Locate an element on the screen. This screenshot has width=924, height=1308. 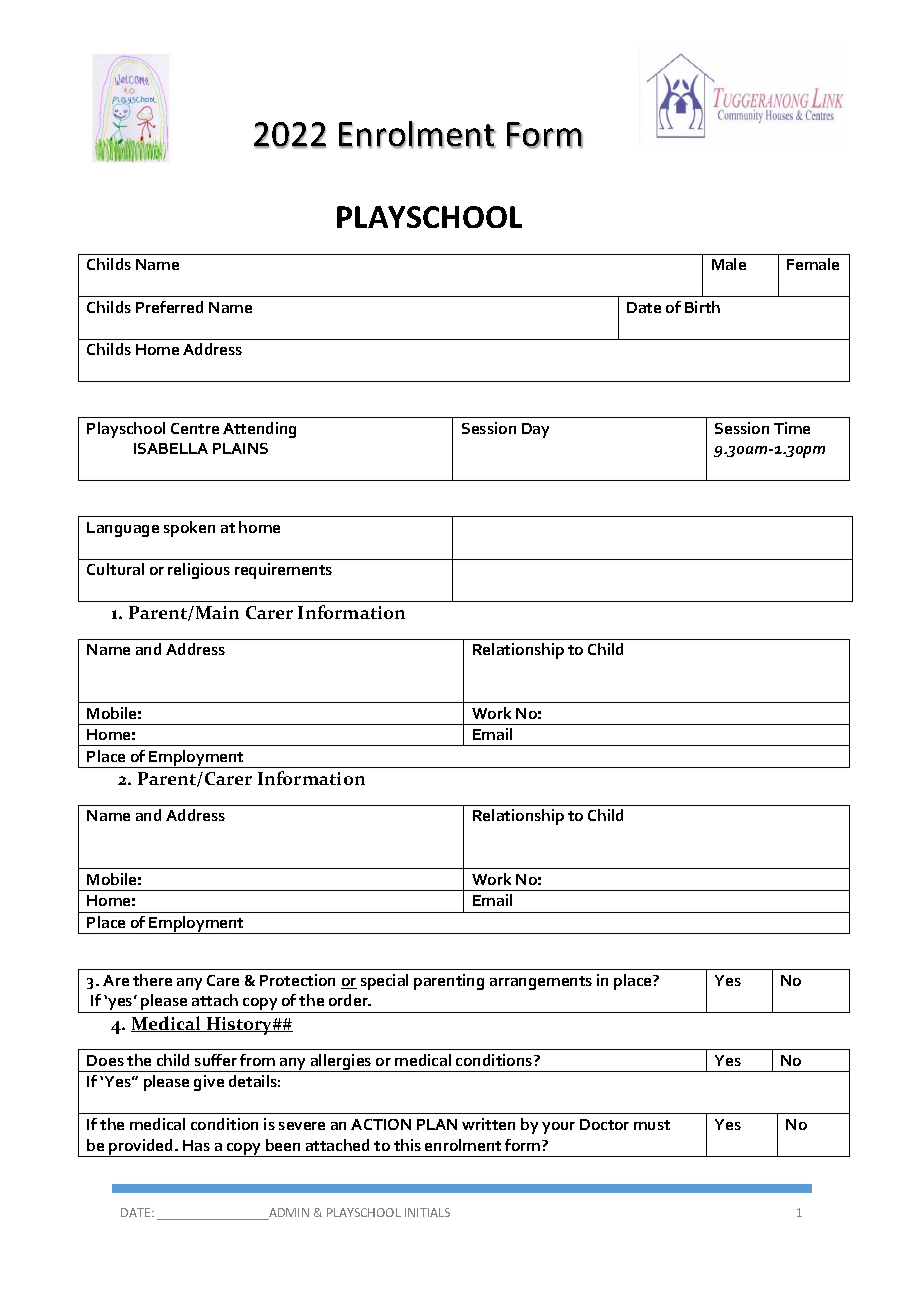
there is located at coordinates (152, 980).
